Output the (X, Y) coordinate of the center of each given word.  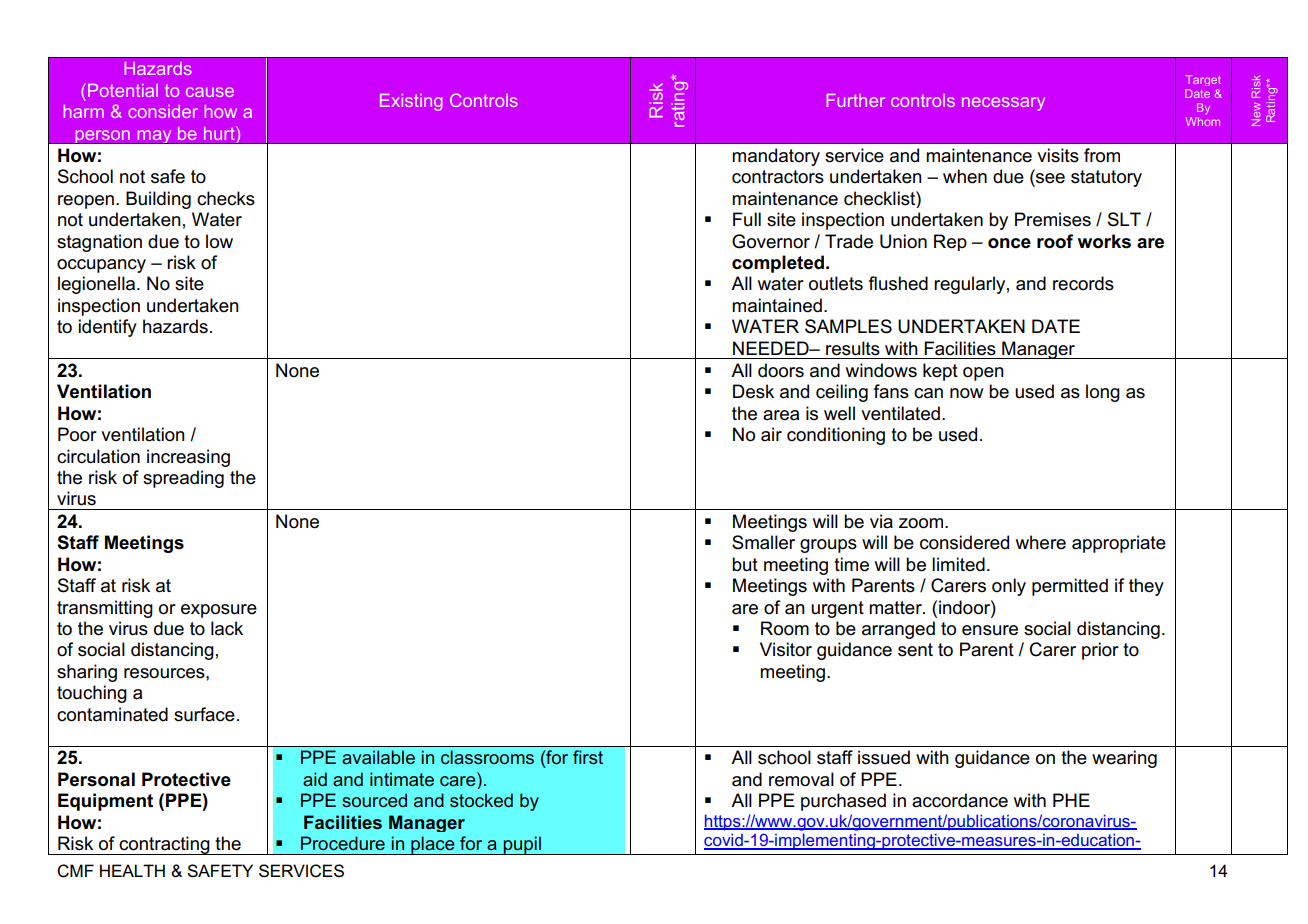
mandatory (776, 157)
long (1103, 393)
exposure (219, 611)
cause (210, 92)
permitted (1070, 587)
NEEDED (772, 348)
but (745, 564)
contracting (165, 845)
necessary (1003, 104)
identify (107, 328)
